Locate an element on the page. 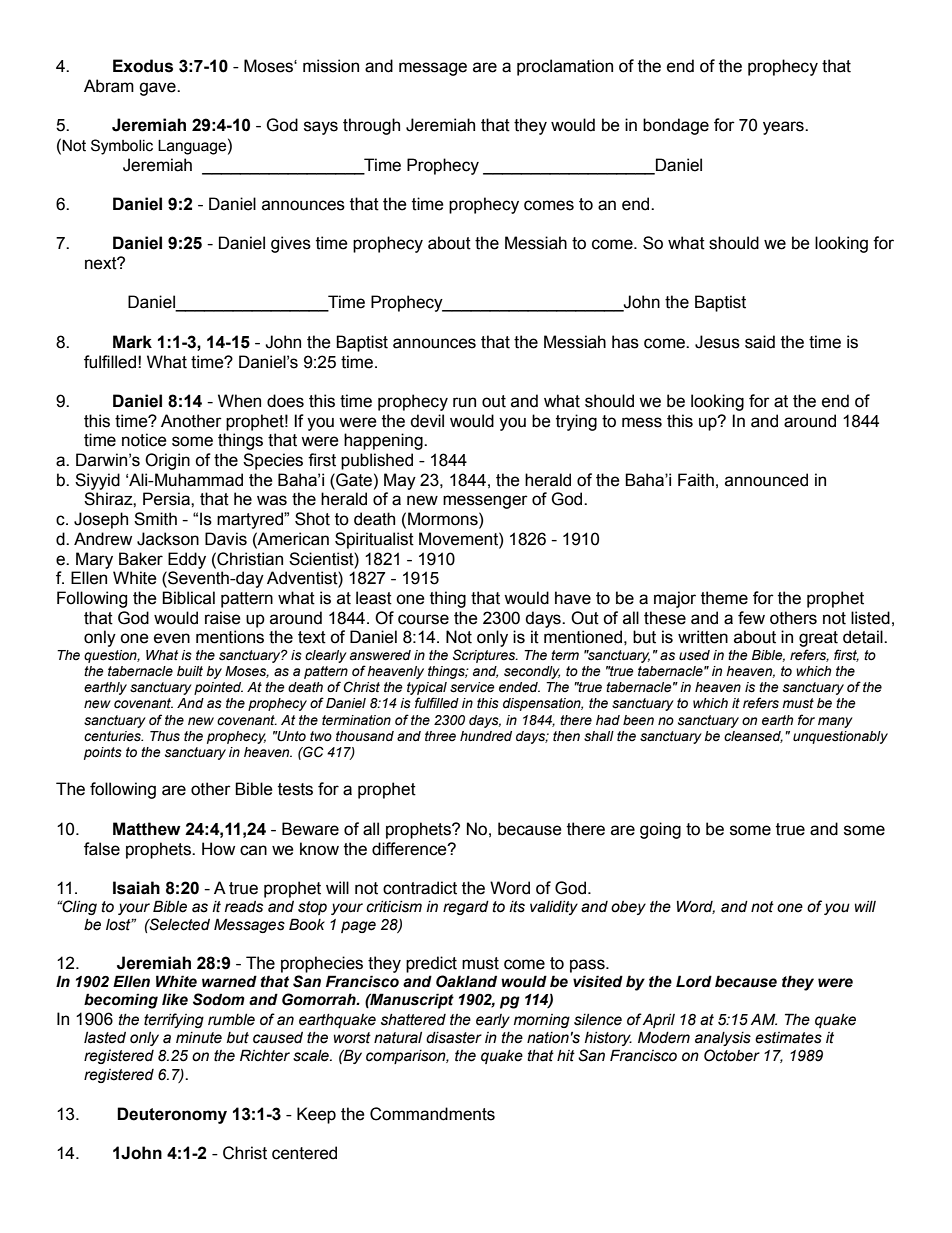 The width and height of the document is (952, 1233). Movement is located at coordinates (459, 539).
